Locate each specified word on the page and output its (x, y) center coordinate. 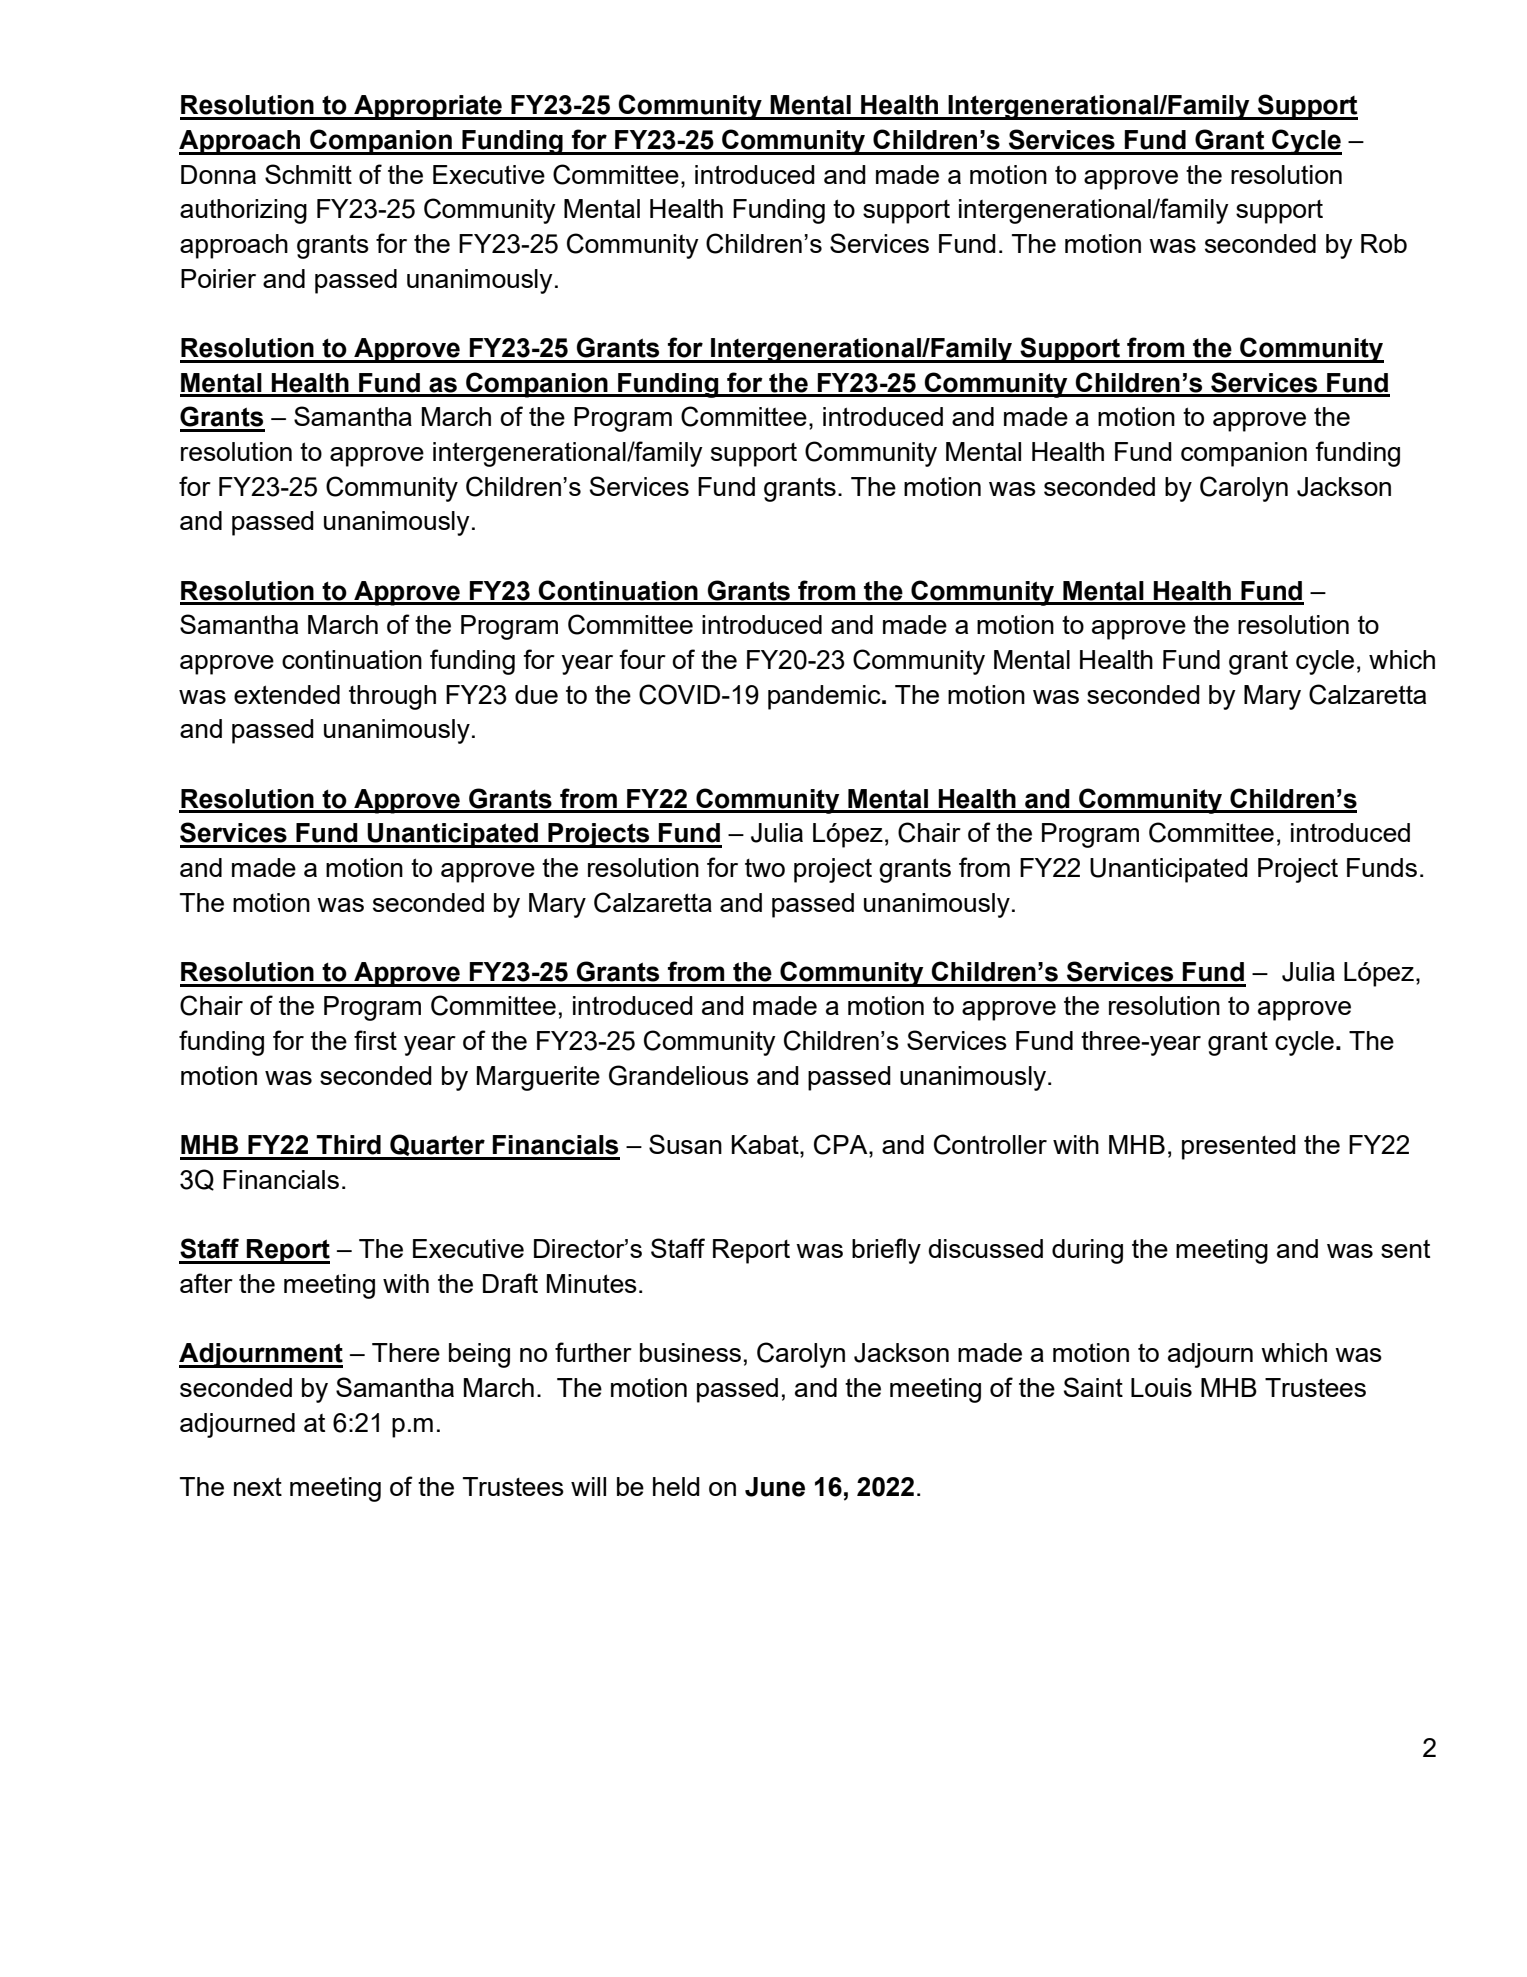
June (775, 1487)
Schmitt (308, 174)
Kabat (766, 1144)
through (392, 697)
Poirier (218, 278)
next (258, 1486)
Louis (1161, 1387)
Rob (1384, 243)
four (642, 659)
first (375, 1040)
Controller (990, 1144)
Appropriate (428, 107)
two (765, 868)
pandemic (825, 697)
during (1087, 1251)
